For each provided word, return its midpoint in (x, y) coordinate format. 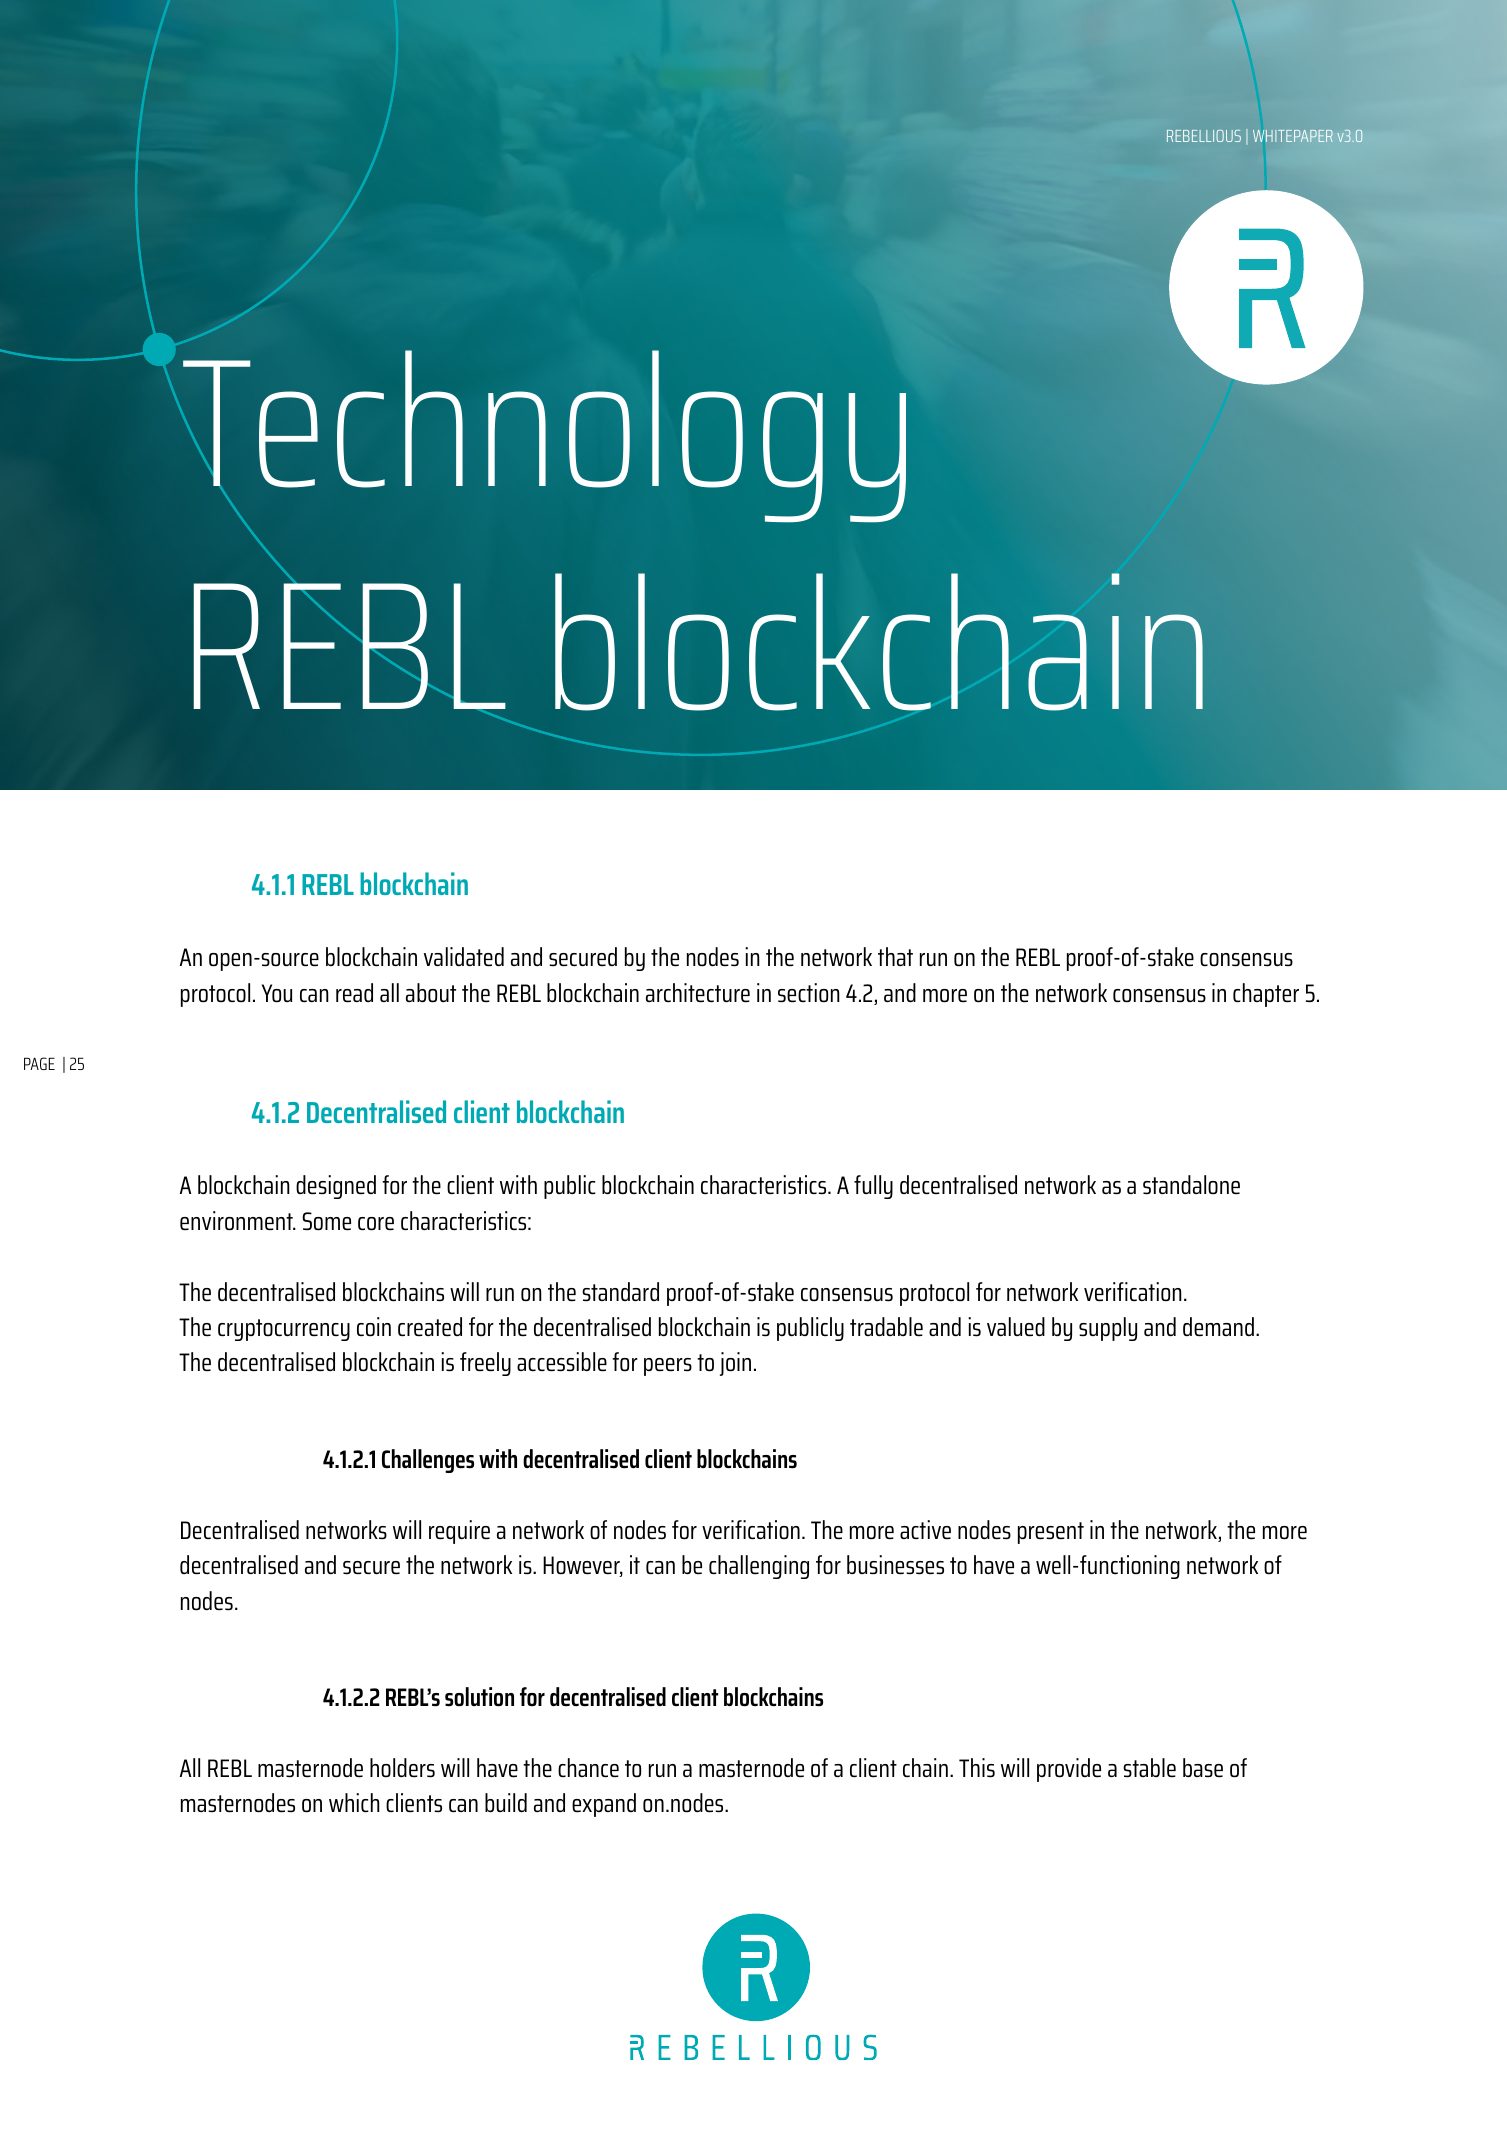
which (354, 1802)
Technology (544, 436)
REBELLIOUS (1204, 136)
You (277, 993)
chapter (1266, 995)
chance (588, 1768)
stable (1149, 1768)
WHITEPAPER (1293, 136)
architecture (698, 993)
